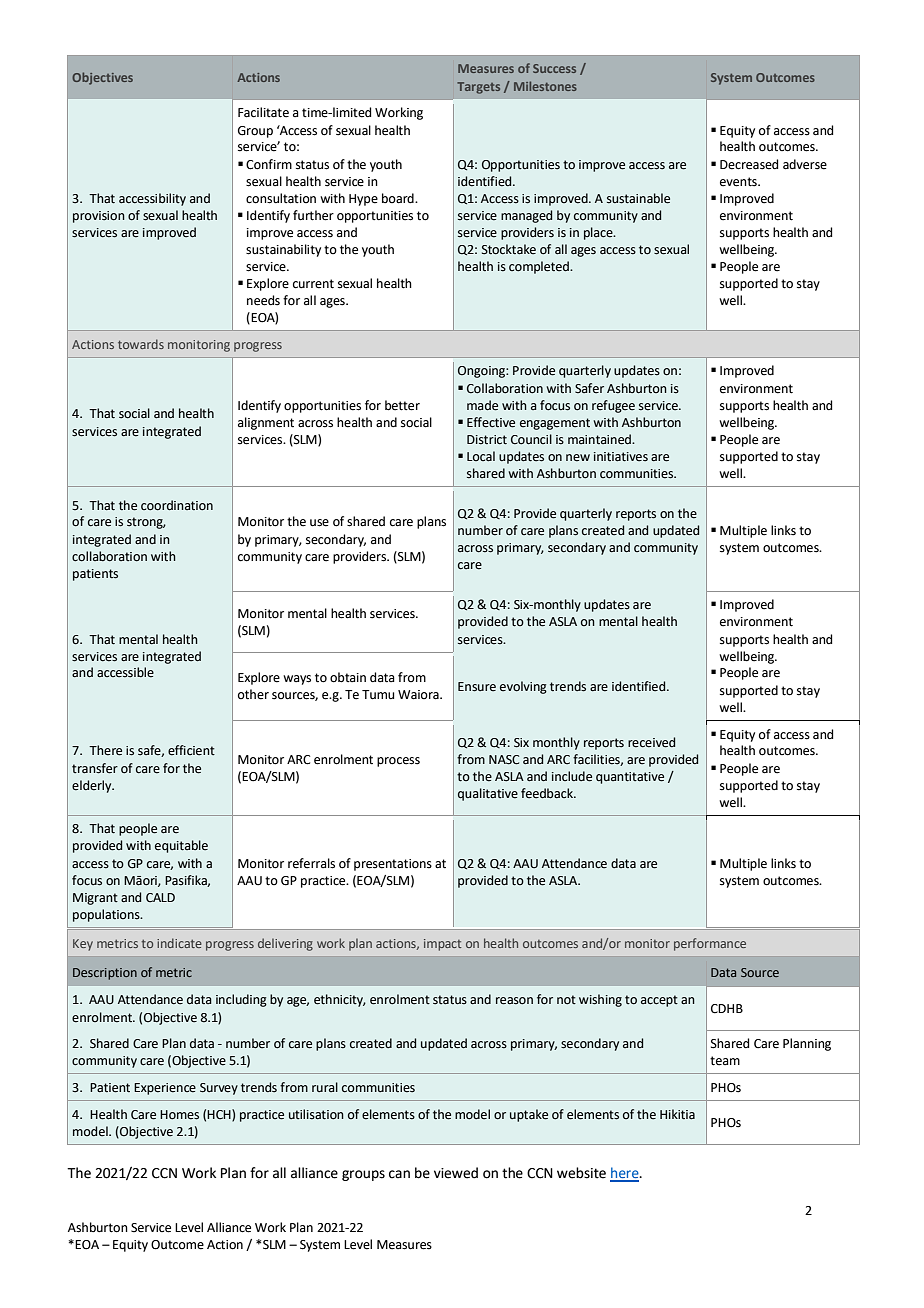 This screenshot has height=1308, width=924. I want to click on Targets, so click(478, 88).
